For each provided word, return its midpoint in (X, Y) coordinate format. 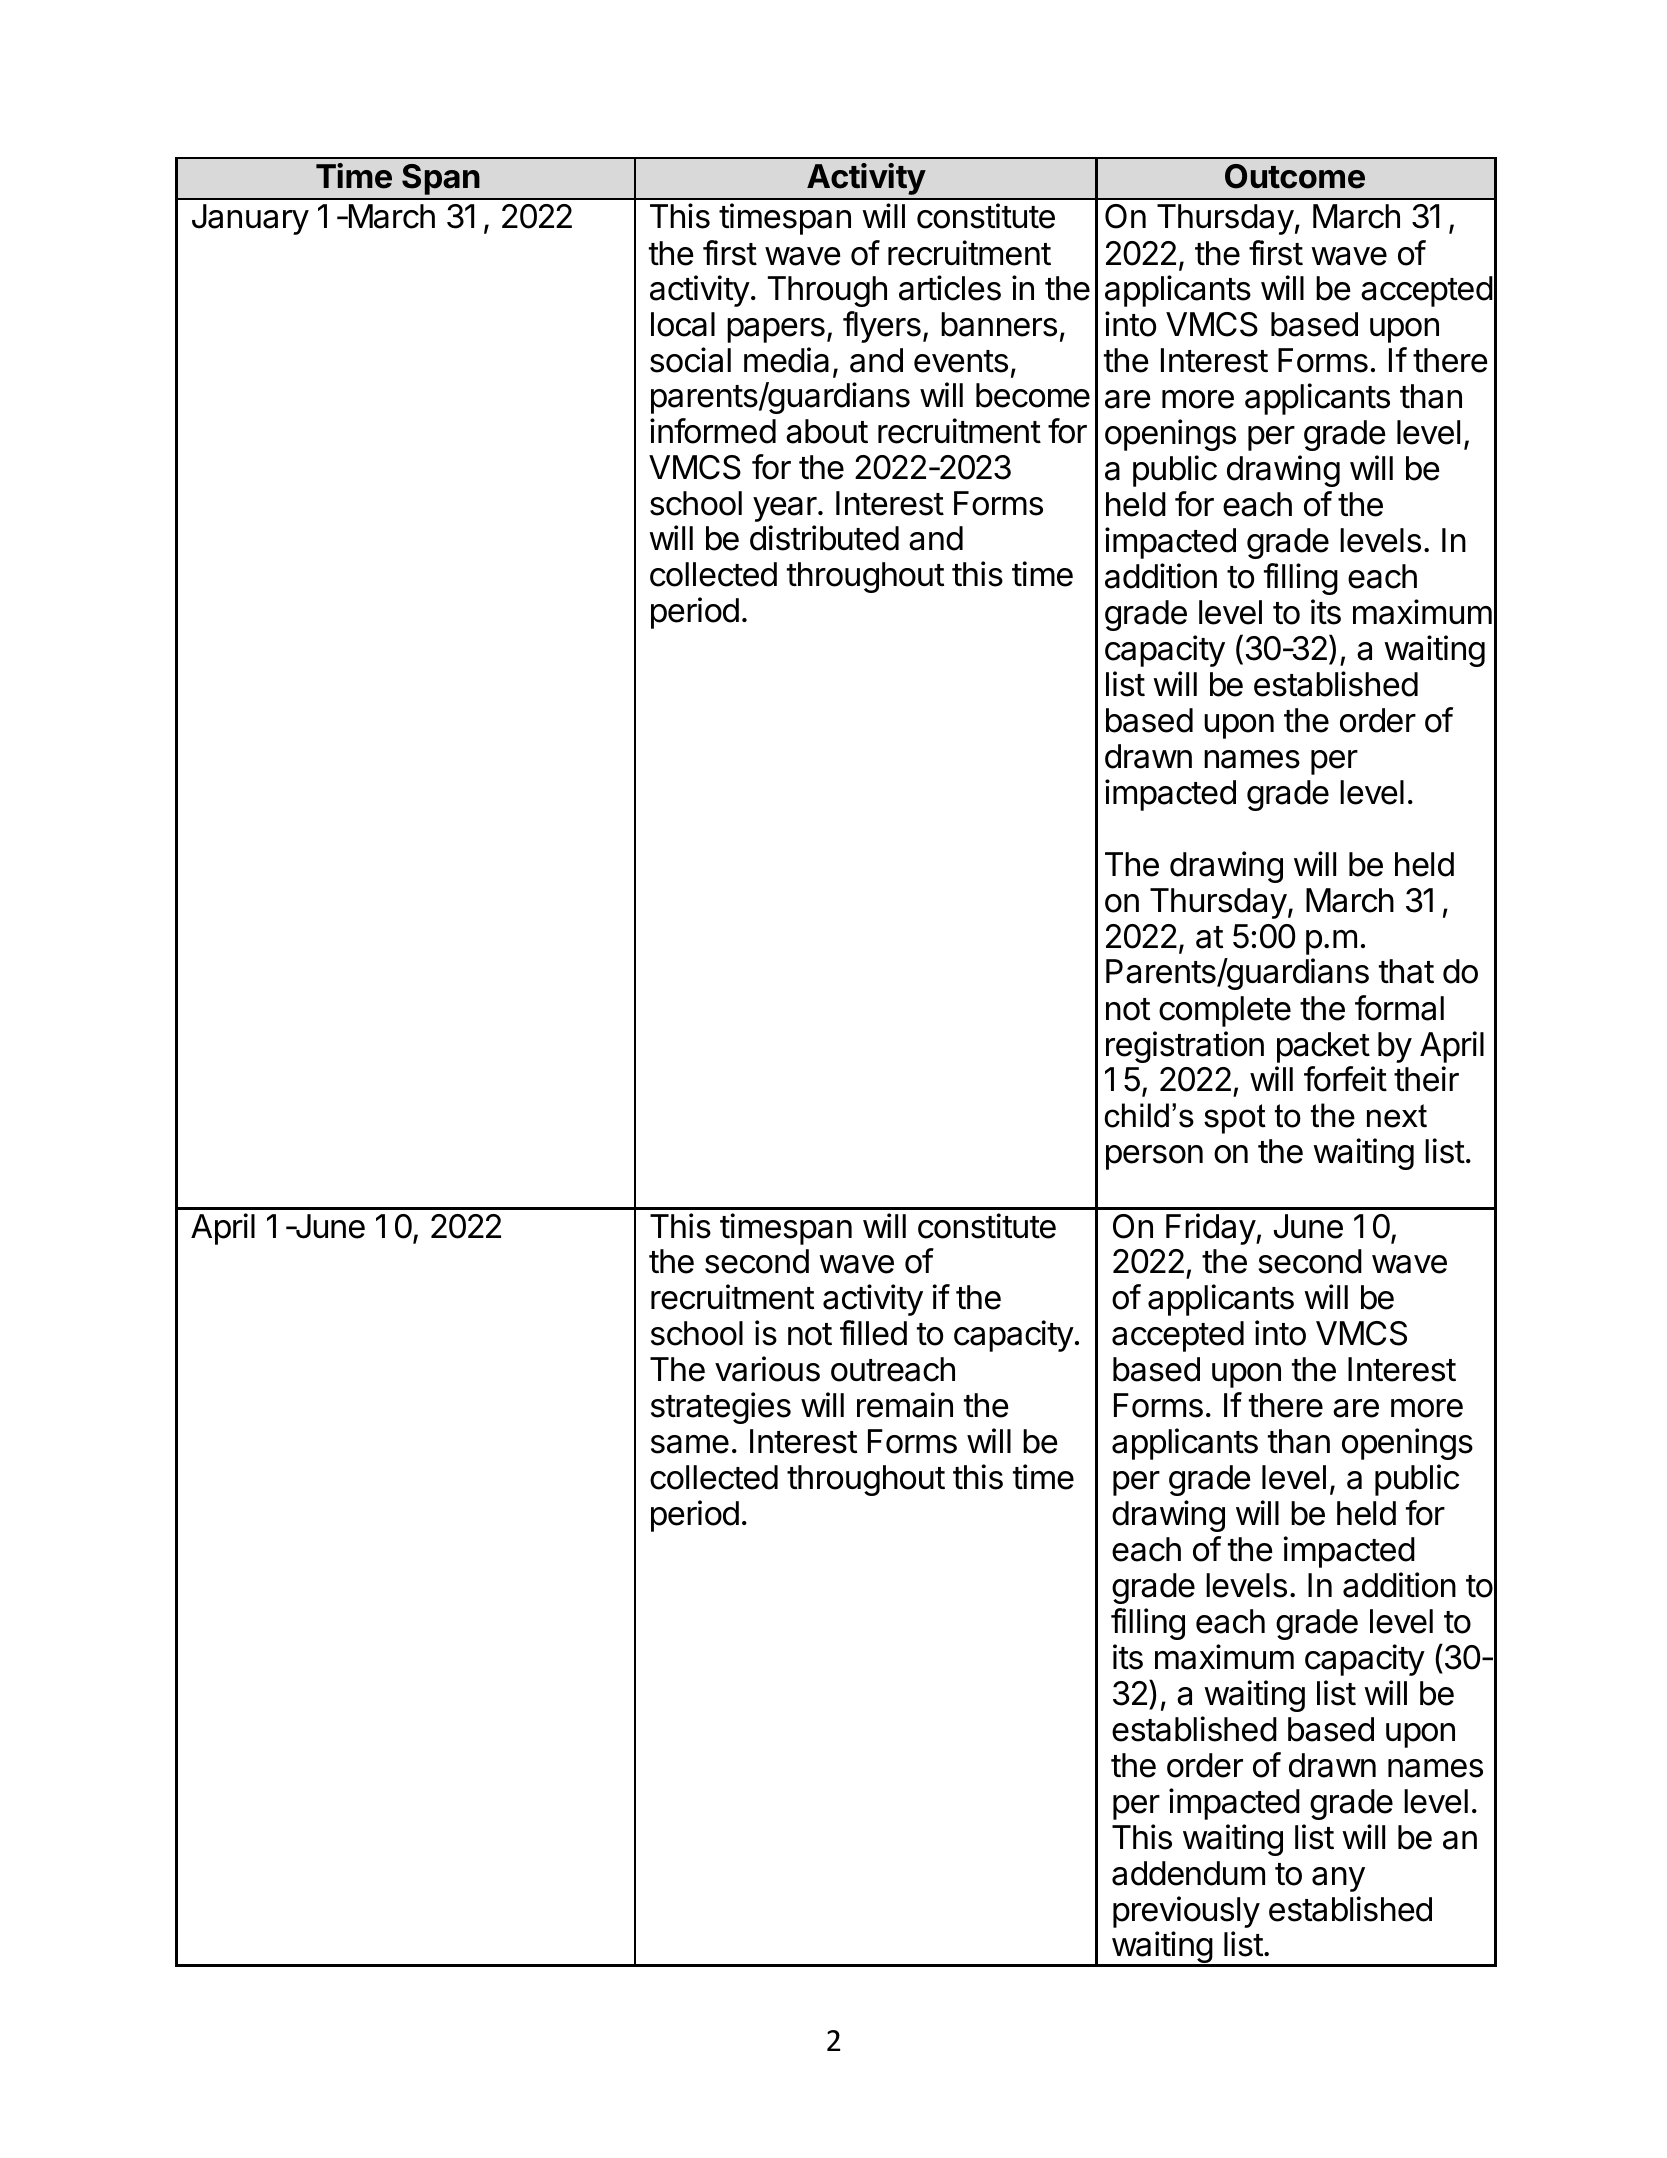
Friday (1211, 1229)
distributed (824, 538)
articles (950, 288)
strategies (721, 1408)
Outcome (1295, 176)
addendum (1188, 1873)
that (1406, 971)
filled (873, 1333)
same (690, 1444)
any (1338, 1879)
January (250, 219)
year (785, 509)
